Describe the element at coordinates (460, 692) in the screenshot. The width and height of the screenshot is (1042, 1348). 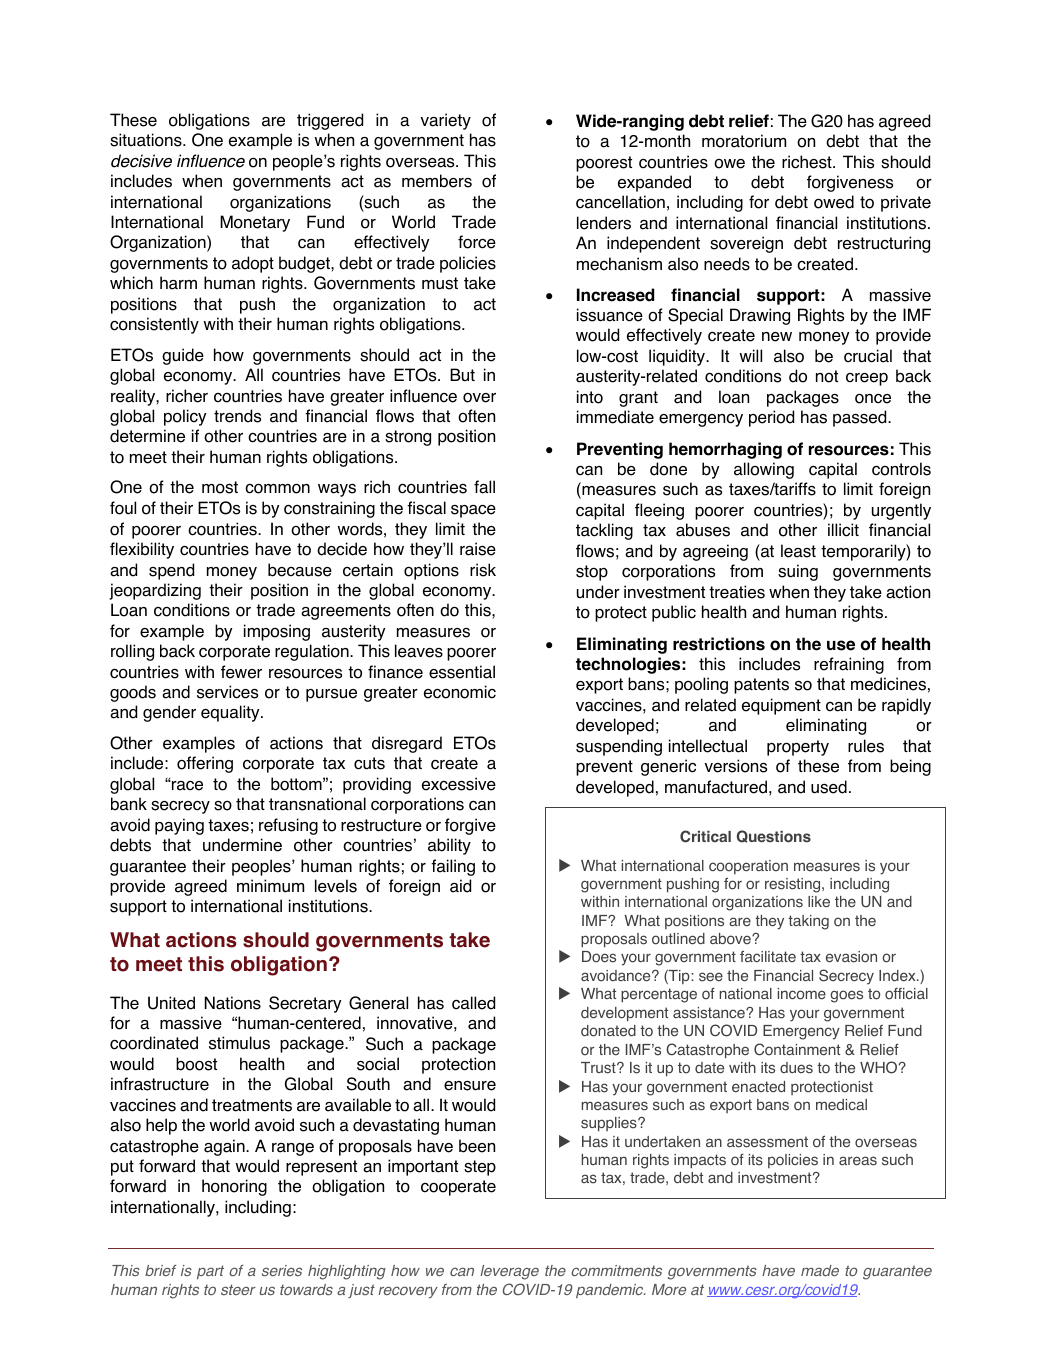
I see `economic` at that location.
